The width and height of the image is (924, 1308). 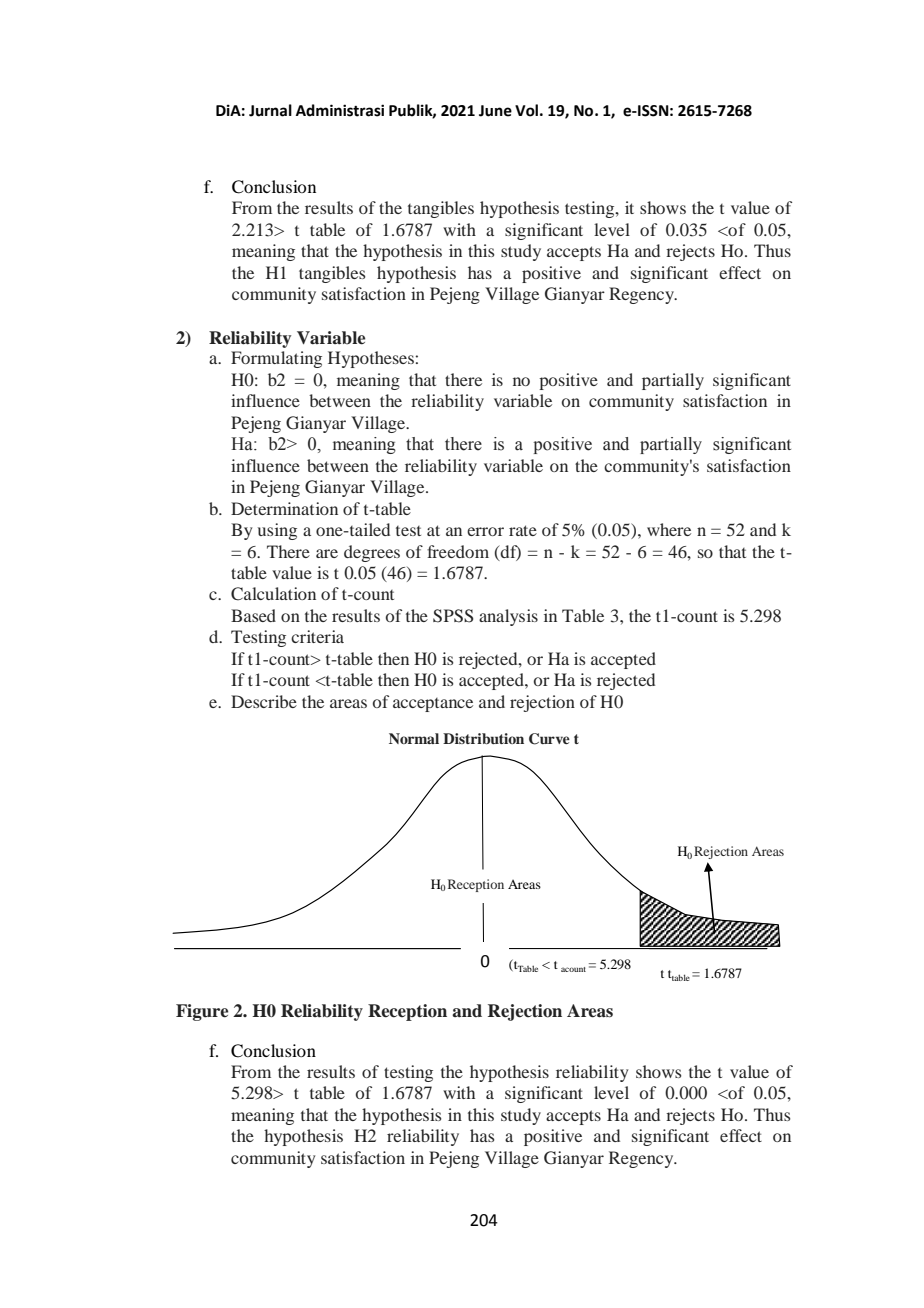 I want to click on where, so click(x=669, y=529).
